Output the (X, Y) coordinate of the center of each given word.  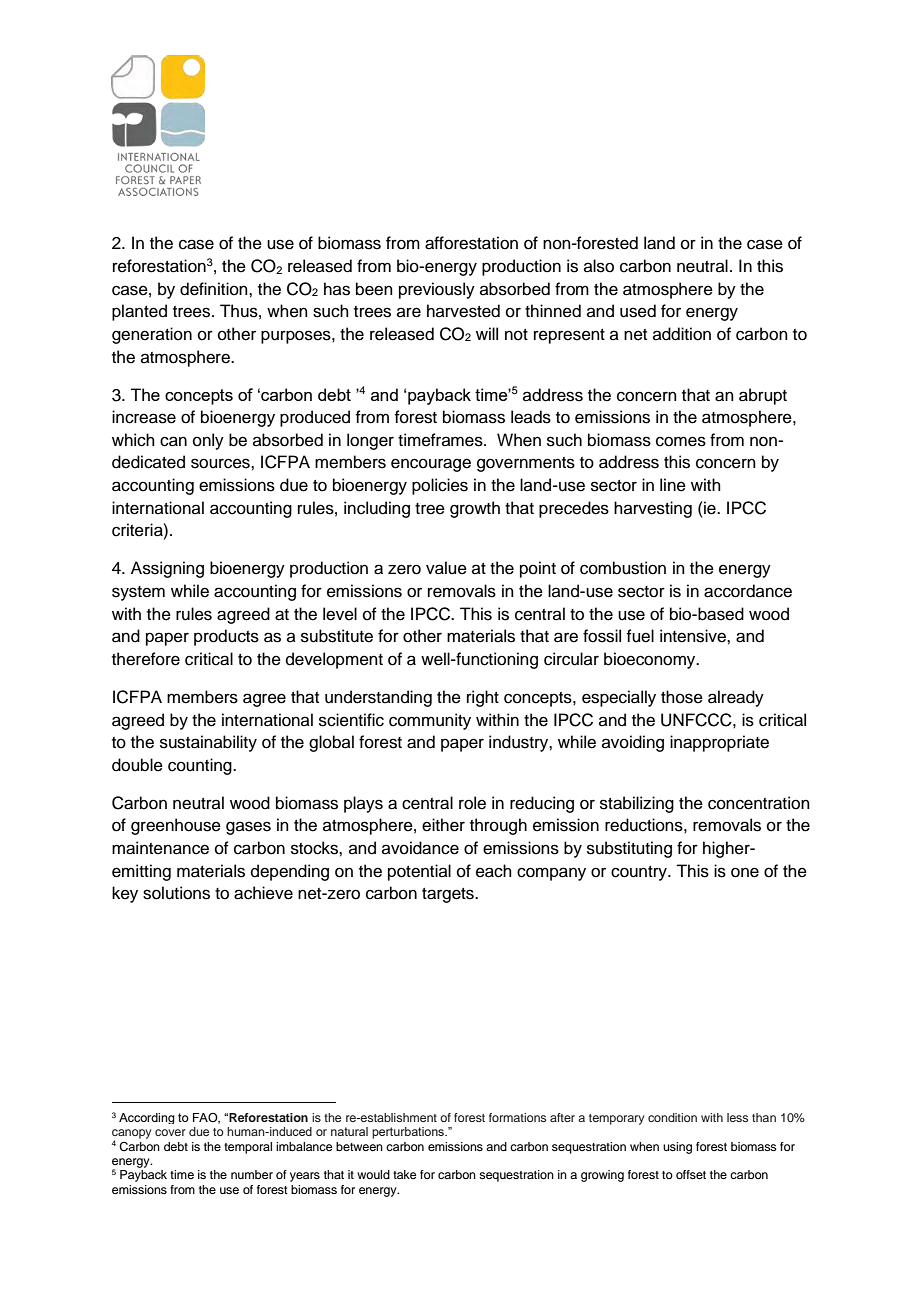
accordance (748, 591)
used (638, 311)
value (446, 568)
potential (419, 872)
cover (170, 1132)
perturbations (409, 1133)
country (640, 873)
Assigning (167, 569)
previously (437, 290)
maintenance (160, 848)
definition (215, 289)
